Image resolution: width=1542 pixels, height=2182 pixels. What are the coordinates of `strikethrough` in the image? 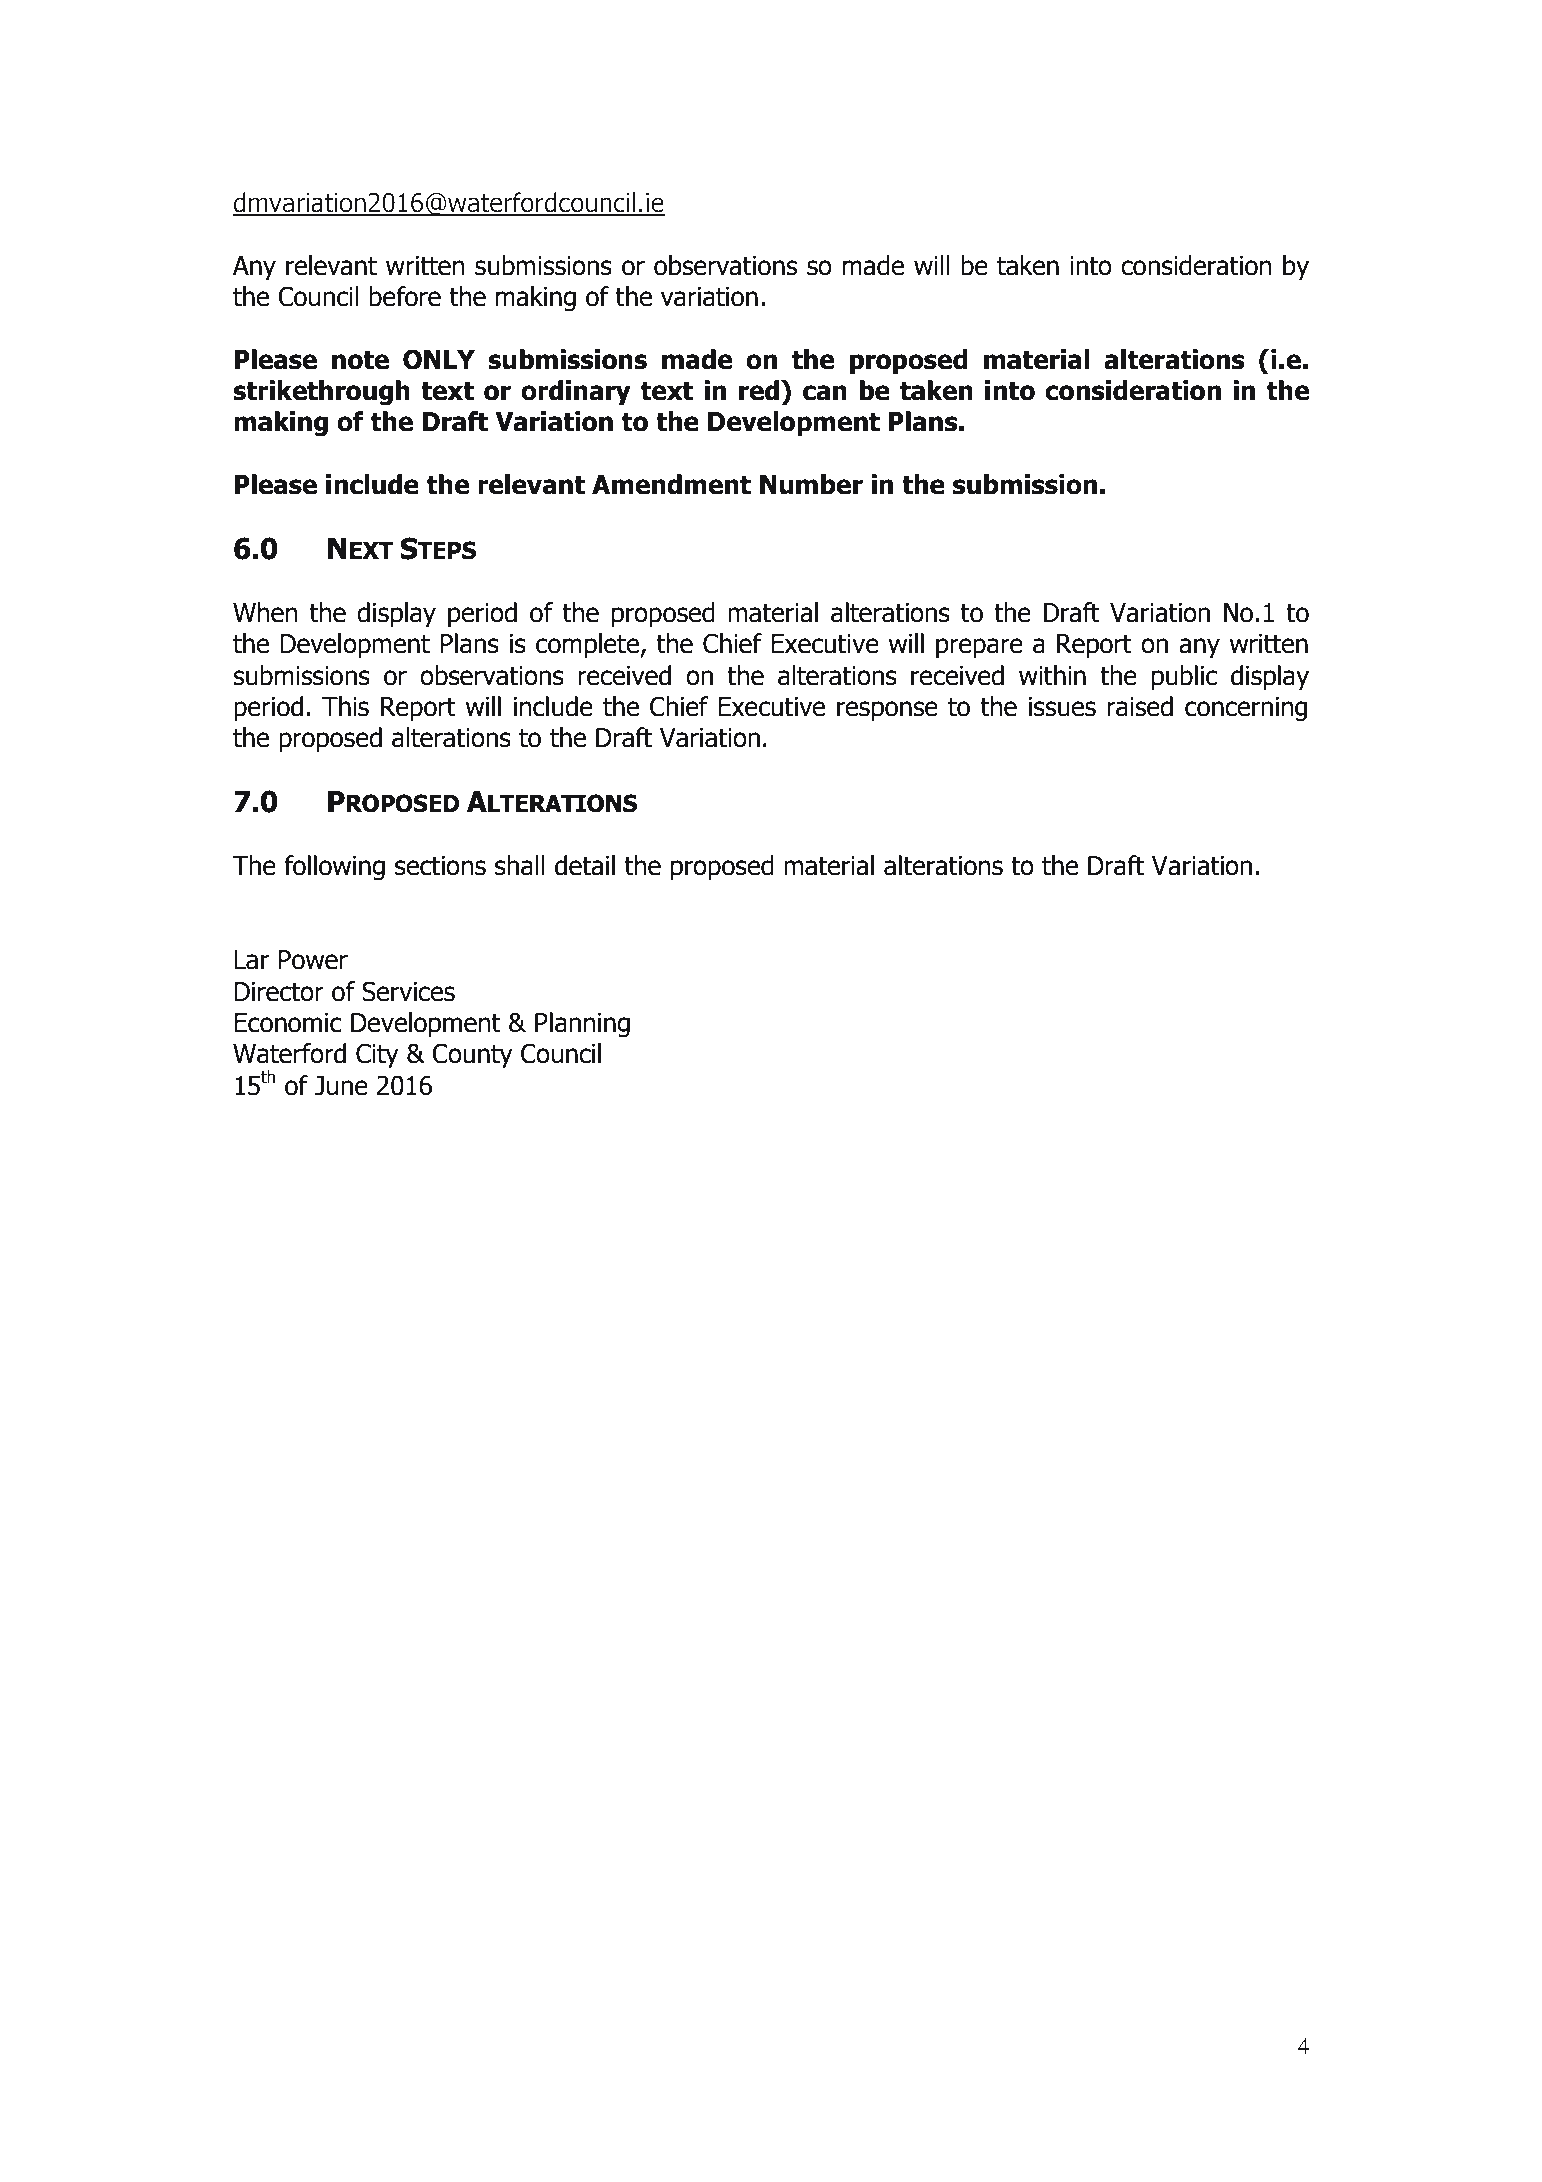 It's located at (321, 393).
